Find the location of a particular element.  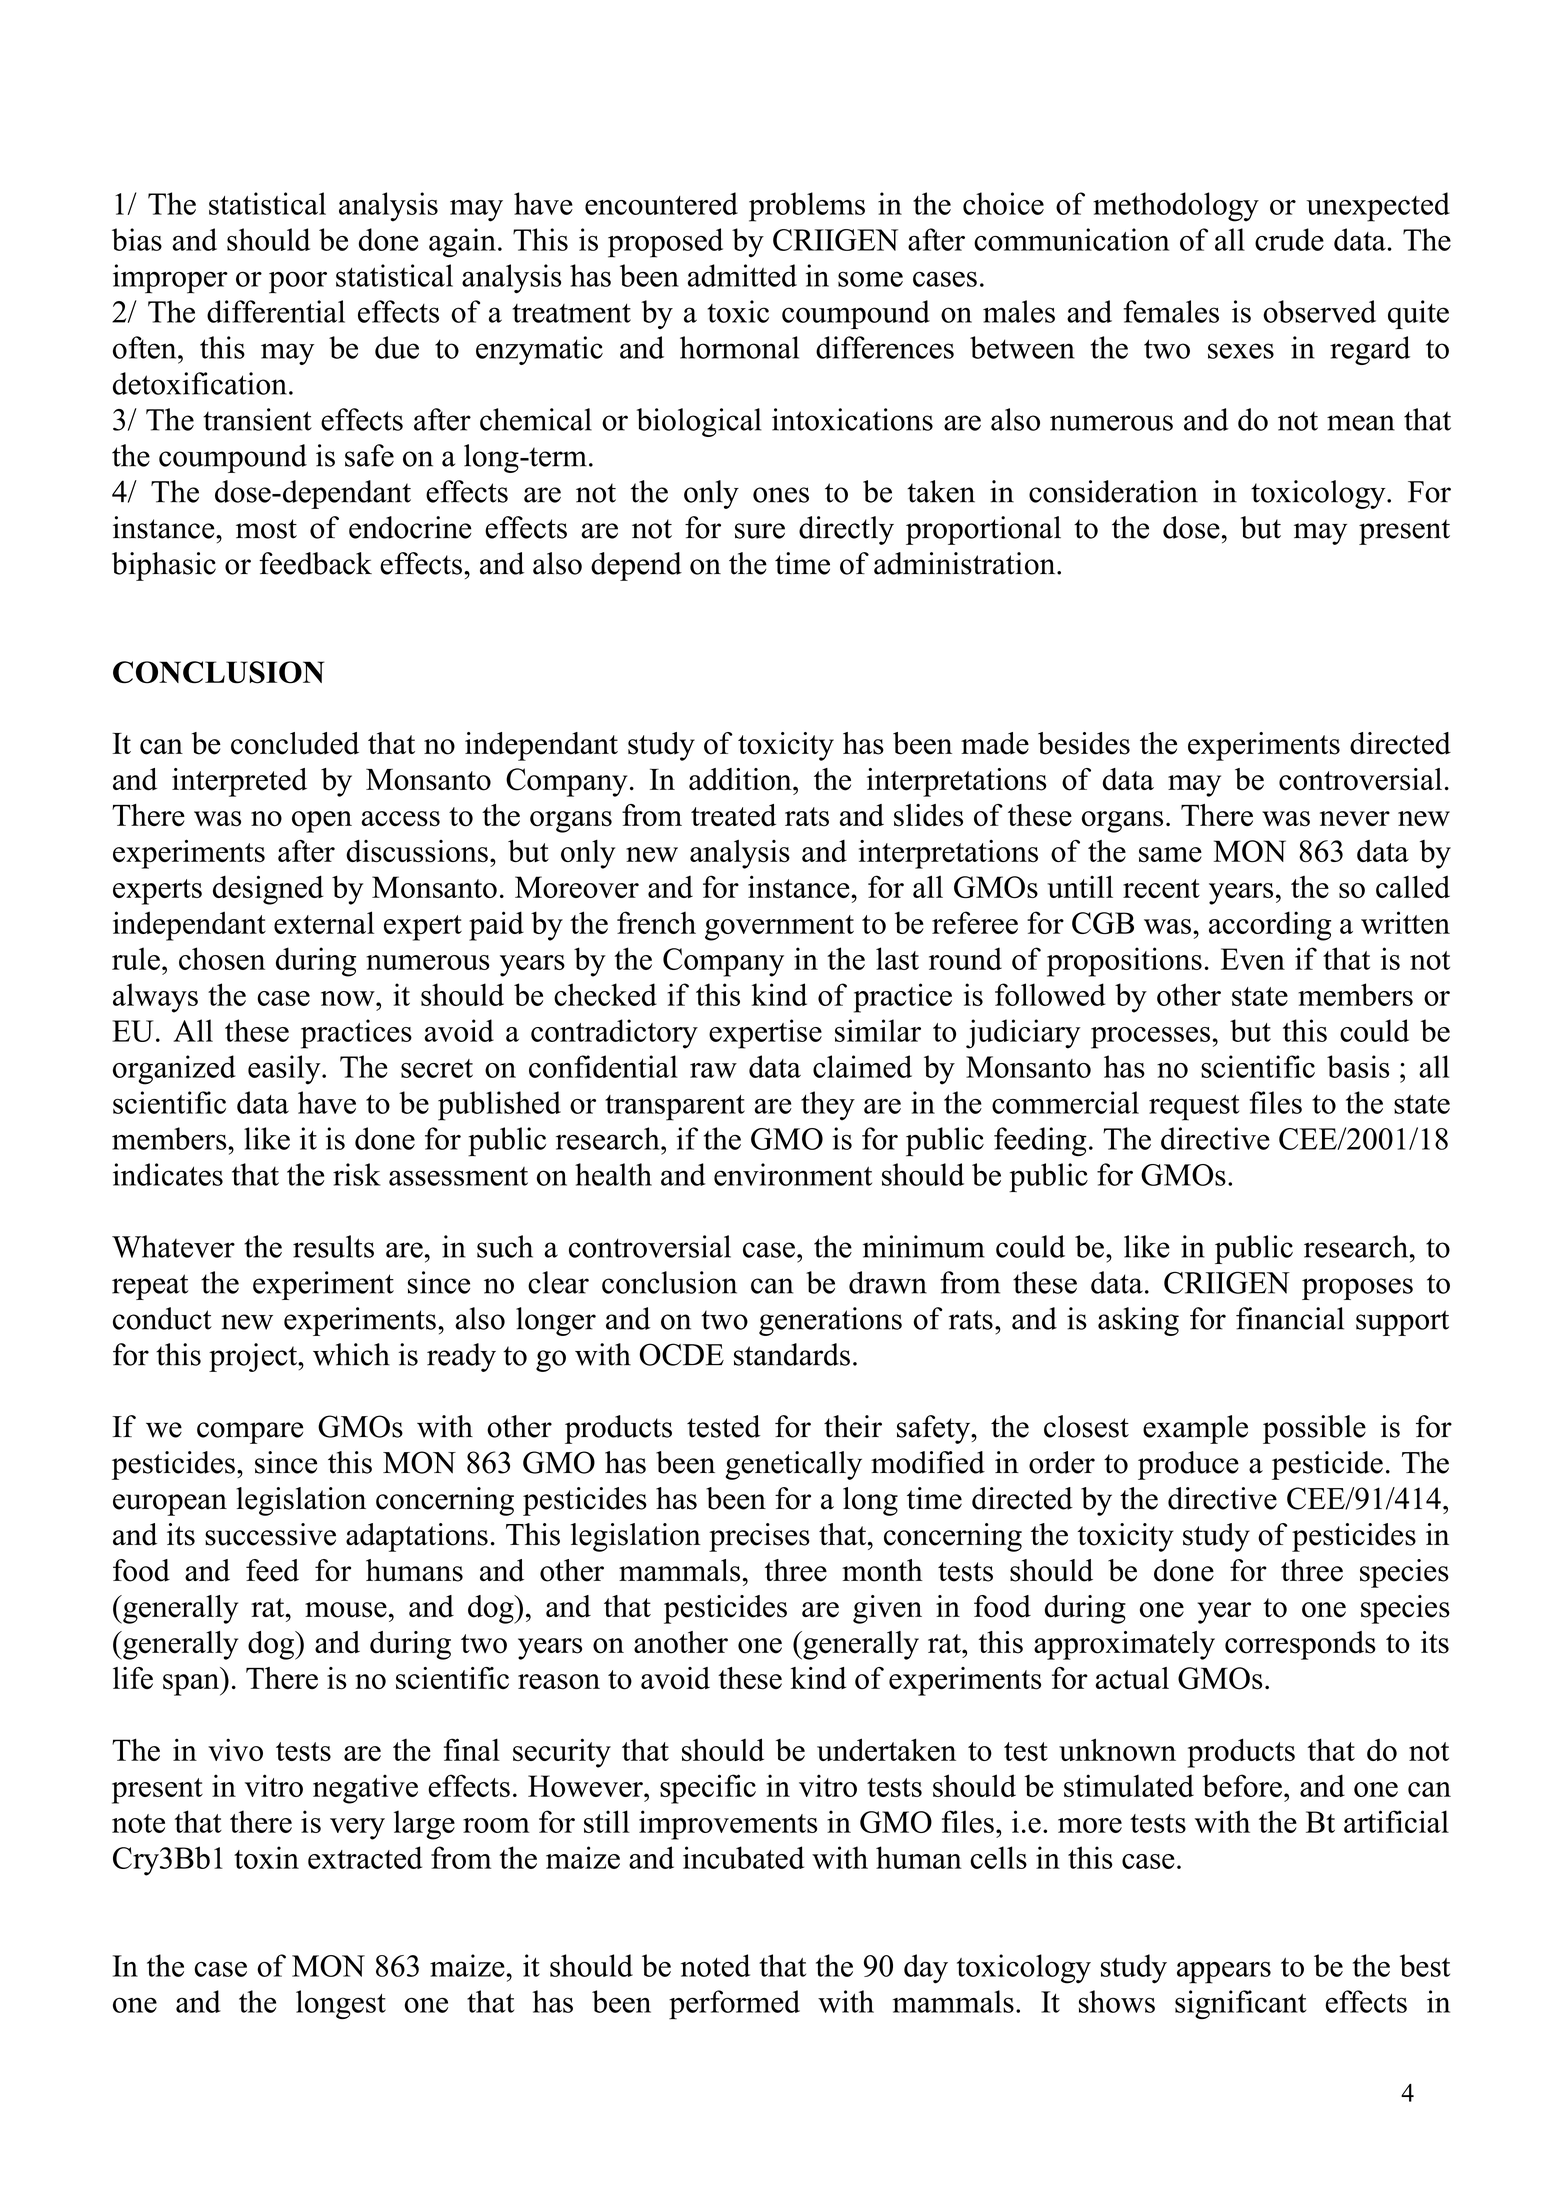

request is located at coordinates (1194, 1108).
